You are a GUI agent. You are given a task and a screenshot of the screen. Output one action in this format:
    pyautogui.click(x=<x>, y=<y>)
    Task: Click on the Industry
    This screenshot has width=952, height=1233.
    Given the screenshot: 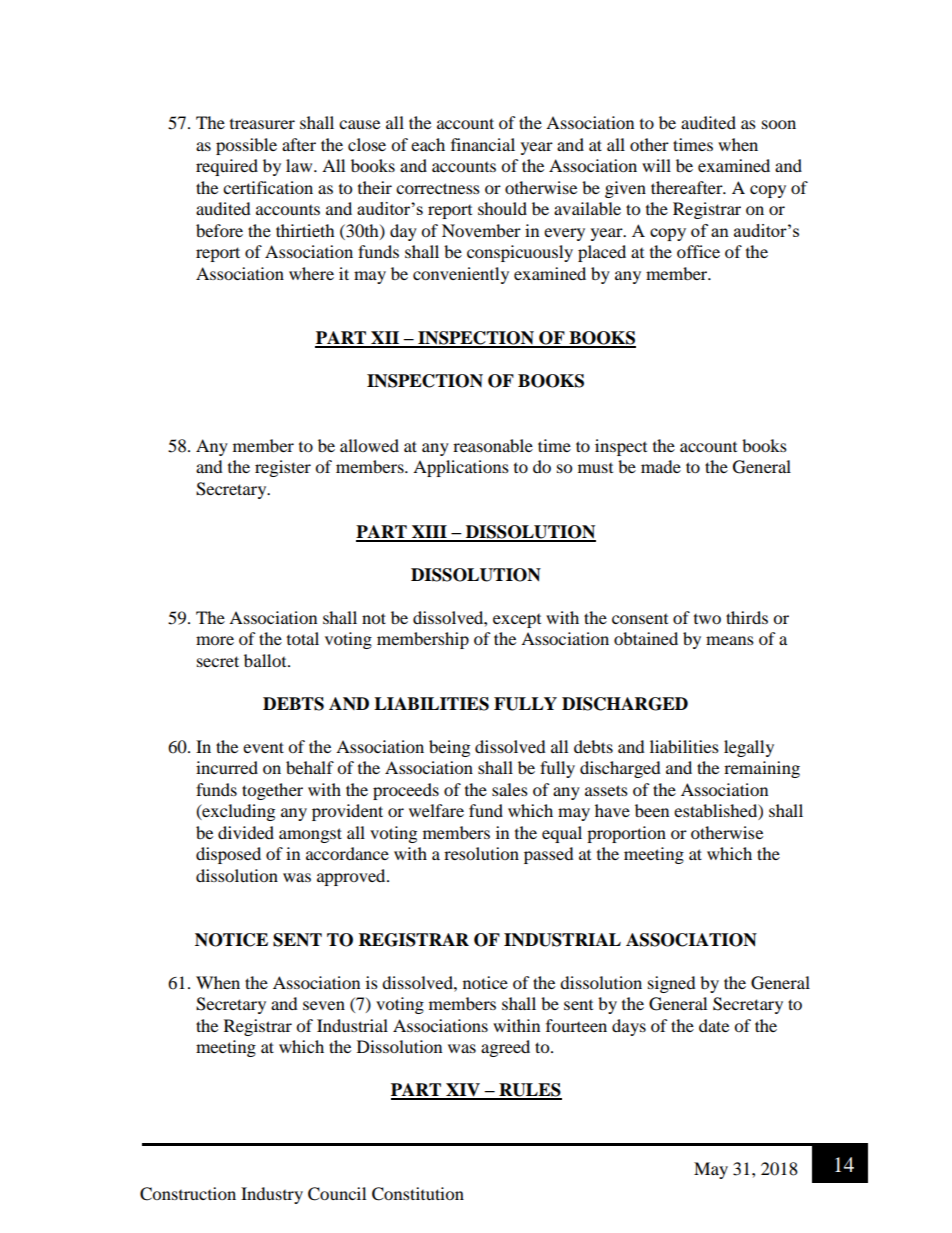 What is the action you would take?
    pyautogui.click(x=272, y=1195)
